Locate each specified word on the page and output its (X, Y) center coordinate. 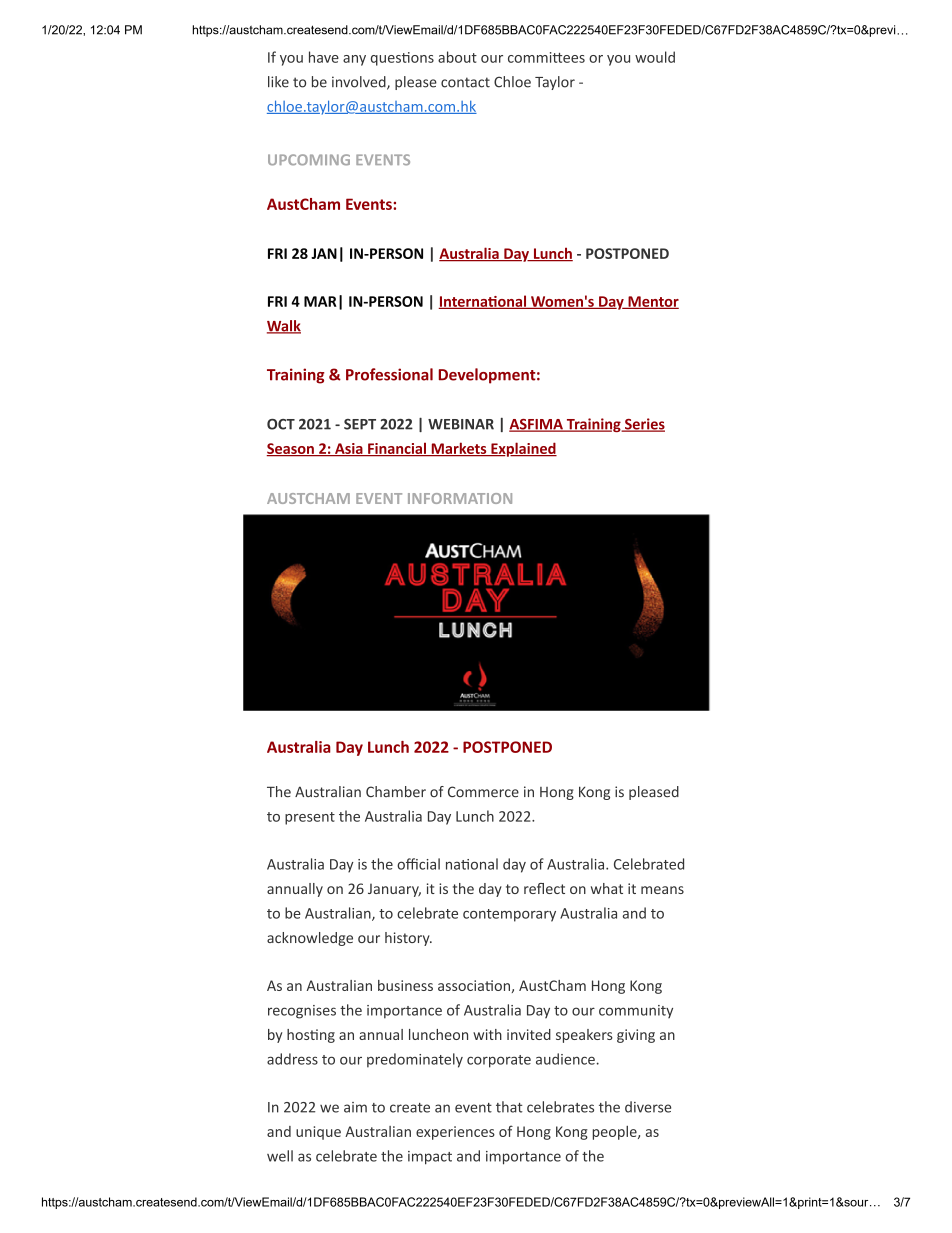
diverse (648, 1107)
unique (318, 1133)
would (655, 57)
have (324, 57)
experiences (455, 1133)
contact (465, 82)
